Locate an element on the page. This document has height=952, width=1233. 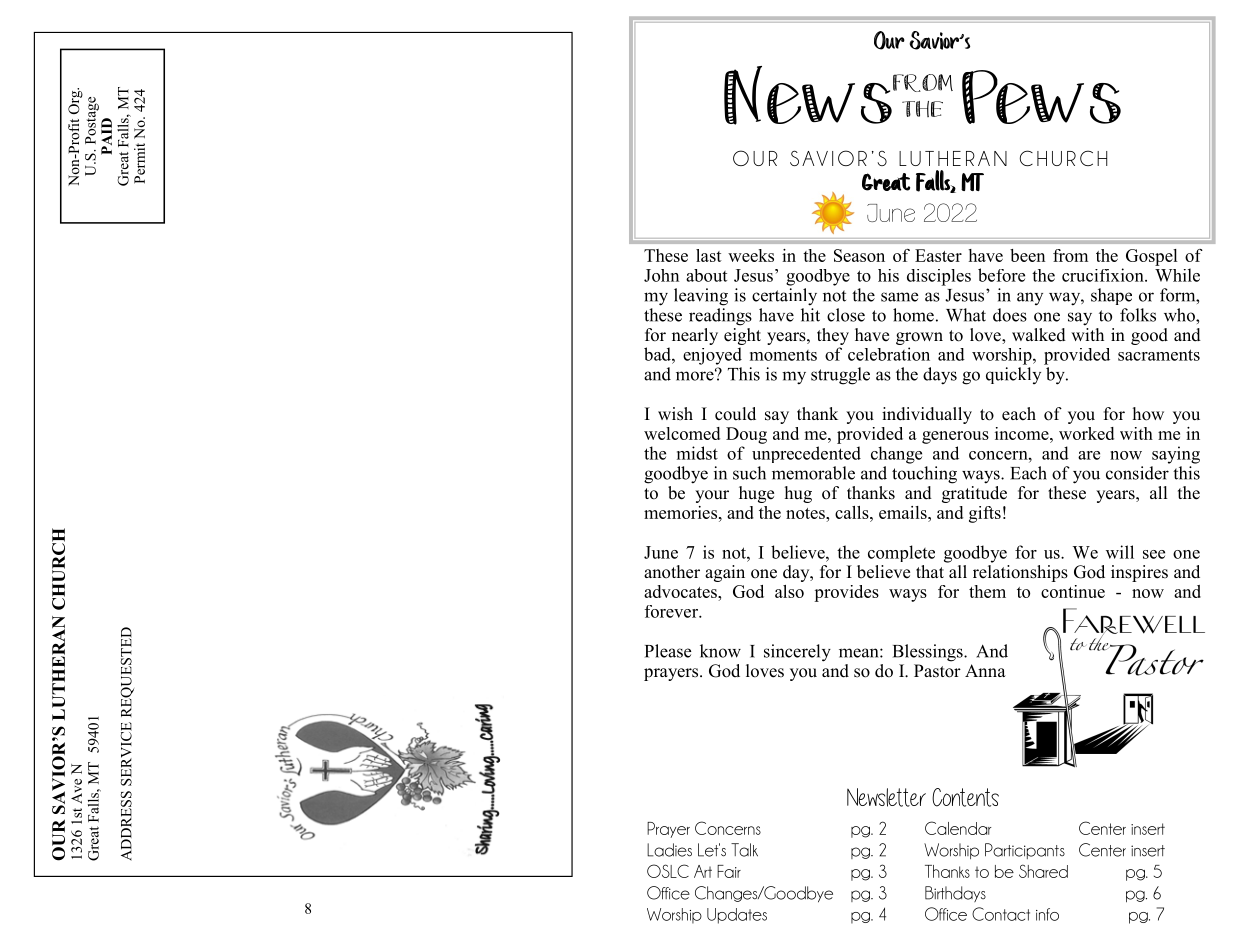
info is located at coordinates (1047, 914).
